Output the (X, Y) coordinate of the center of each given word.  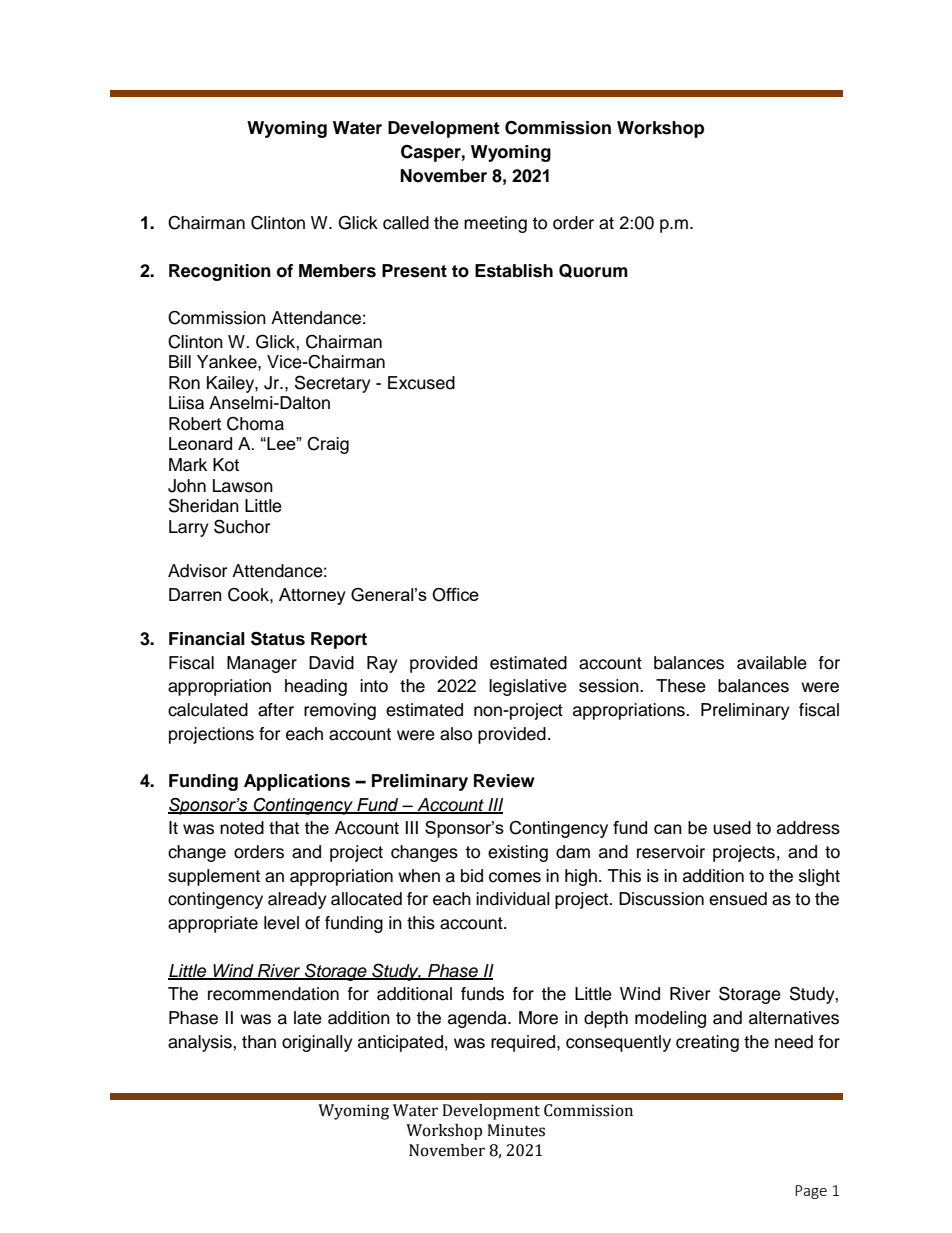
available (772, 663)
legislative (528, 687)
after (276, 710)
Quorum (593, 271)
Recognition (220, 272)
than (259, 1042)
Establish (514, 271)
